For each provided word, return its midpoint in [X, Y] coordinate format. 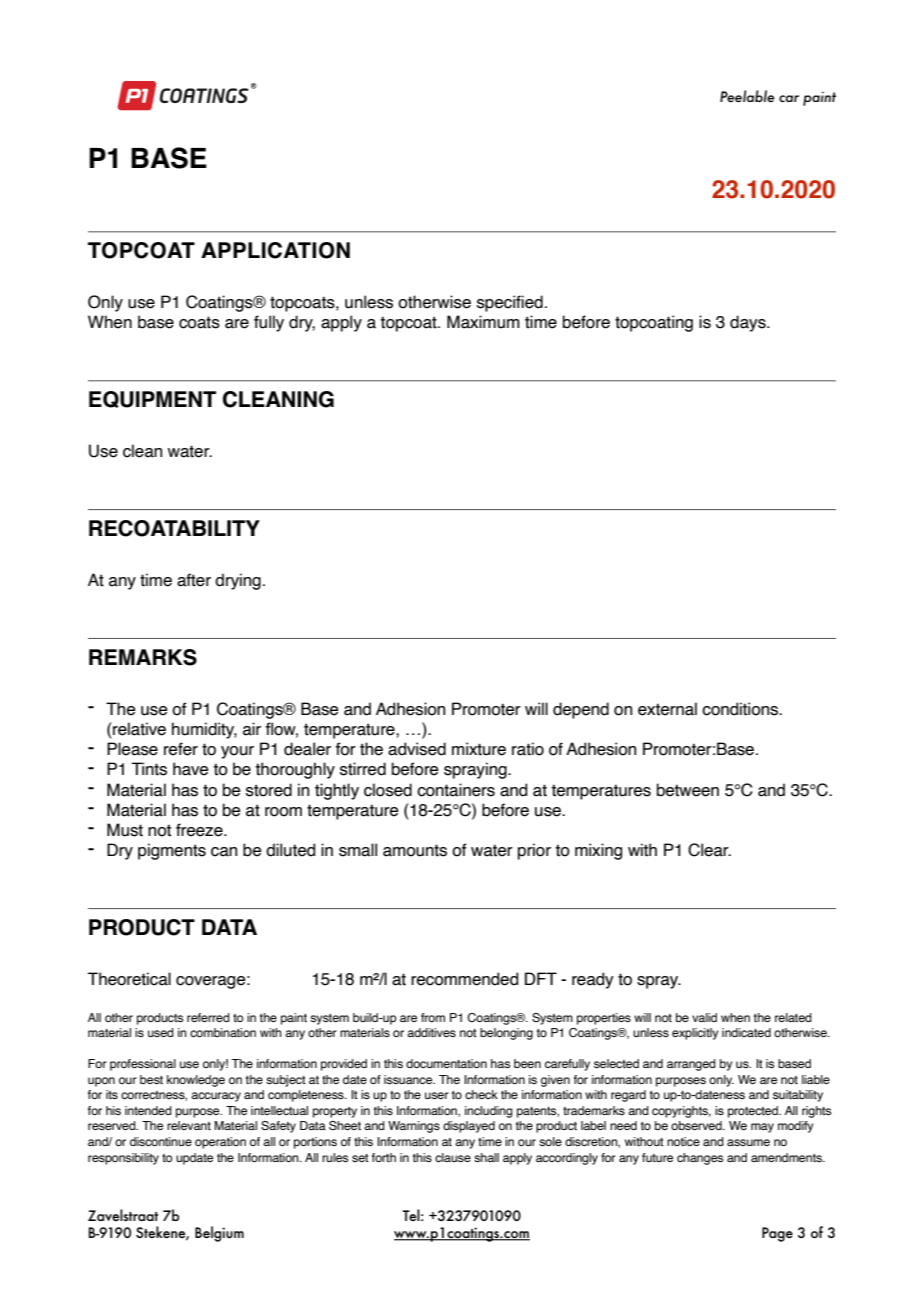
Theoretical [129, 979]
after [194, 580]
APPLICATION [275, 250]
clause [453, 1157]
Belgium [219, 1234]
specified [510, 303]
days [749, 323]
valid [704, 1017]
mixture [479, 749]
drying [238, 581]
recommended [464, 979]
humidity [204, 730]
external [667, 709]
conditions [741, 709]
